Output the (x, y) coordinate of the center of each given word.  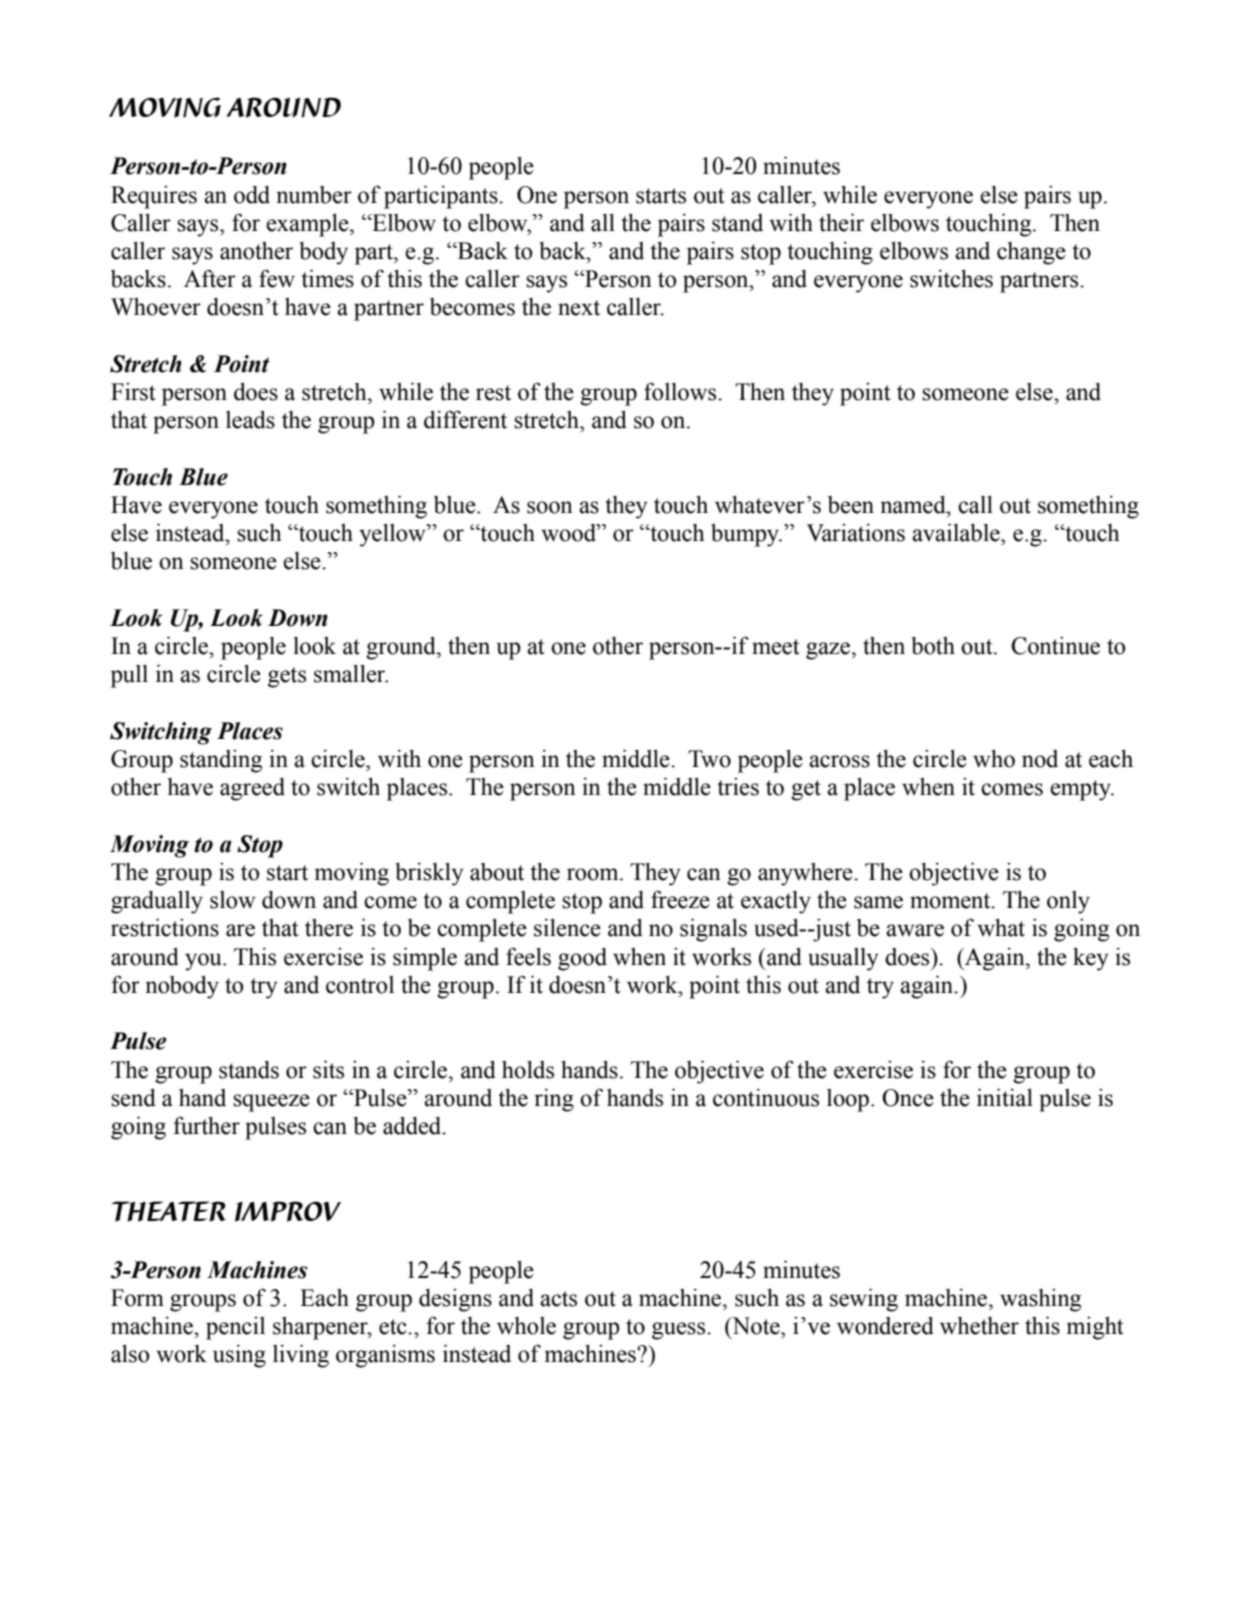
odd (252, 195)
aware (915, 930)
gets (287, 677)
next (579, 308)
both (933, 645)
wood (569, 533)
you (204, 962)
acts (558, 1299)
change (1031, 253)
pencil (235, 1328)
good (582, 959)
